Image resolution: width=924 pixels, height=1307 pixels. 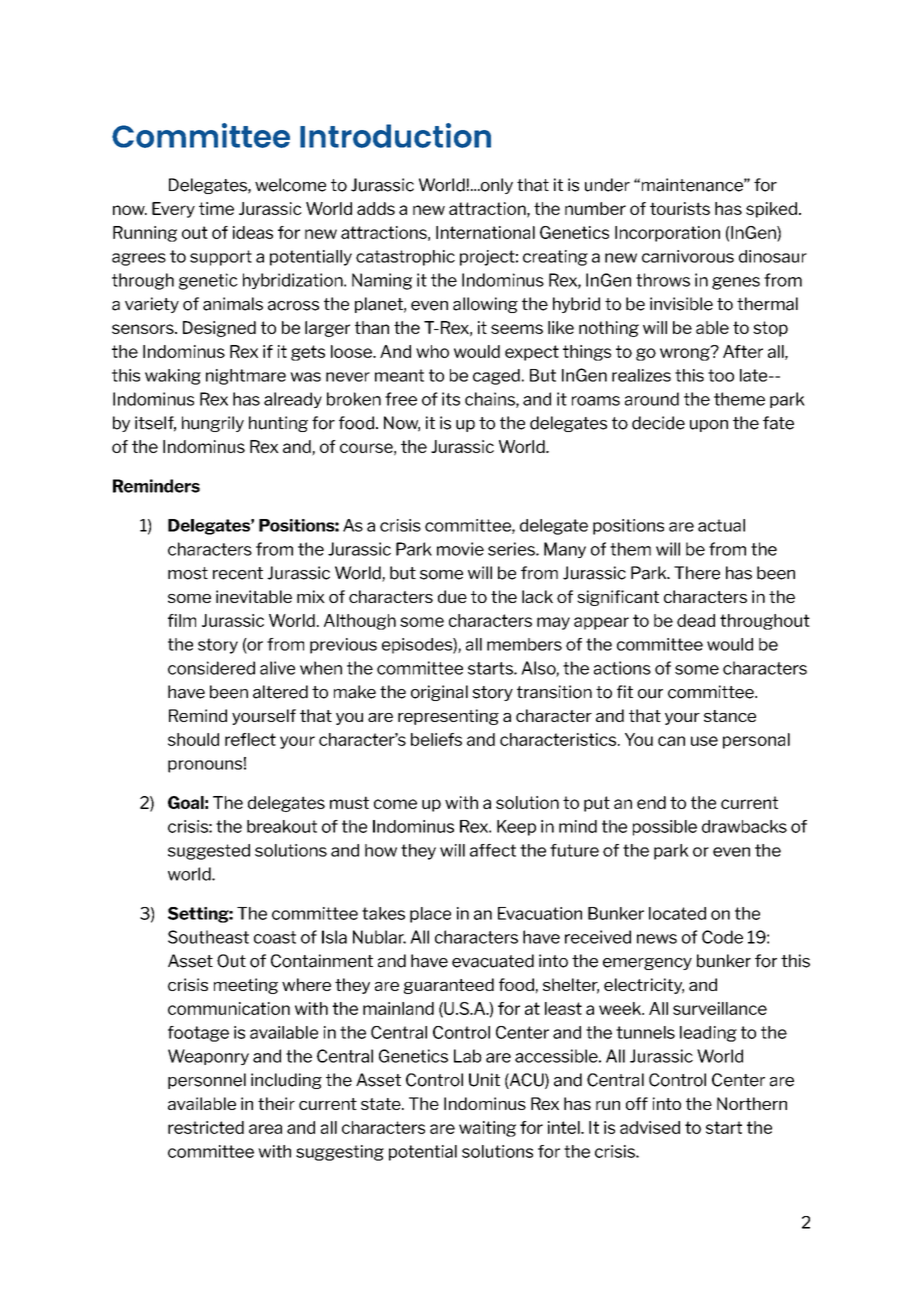 I want to click on restricted, so click(x=206, y=1127).
